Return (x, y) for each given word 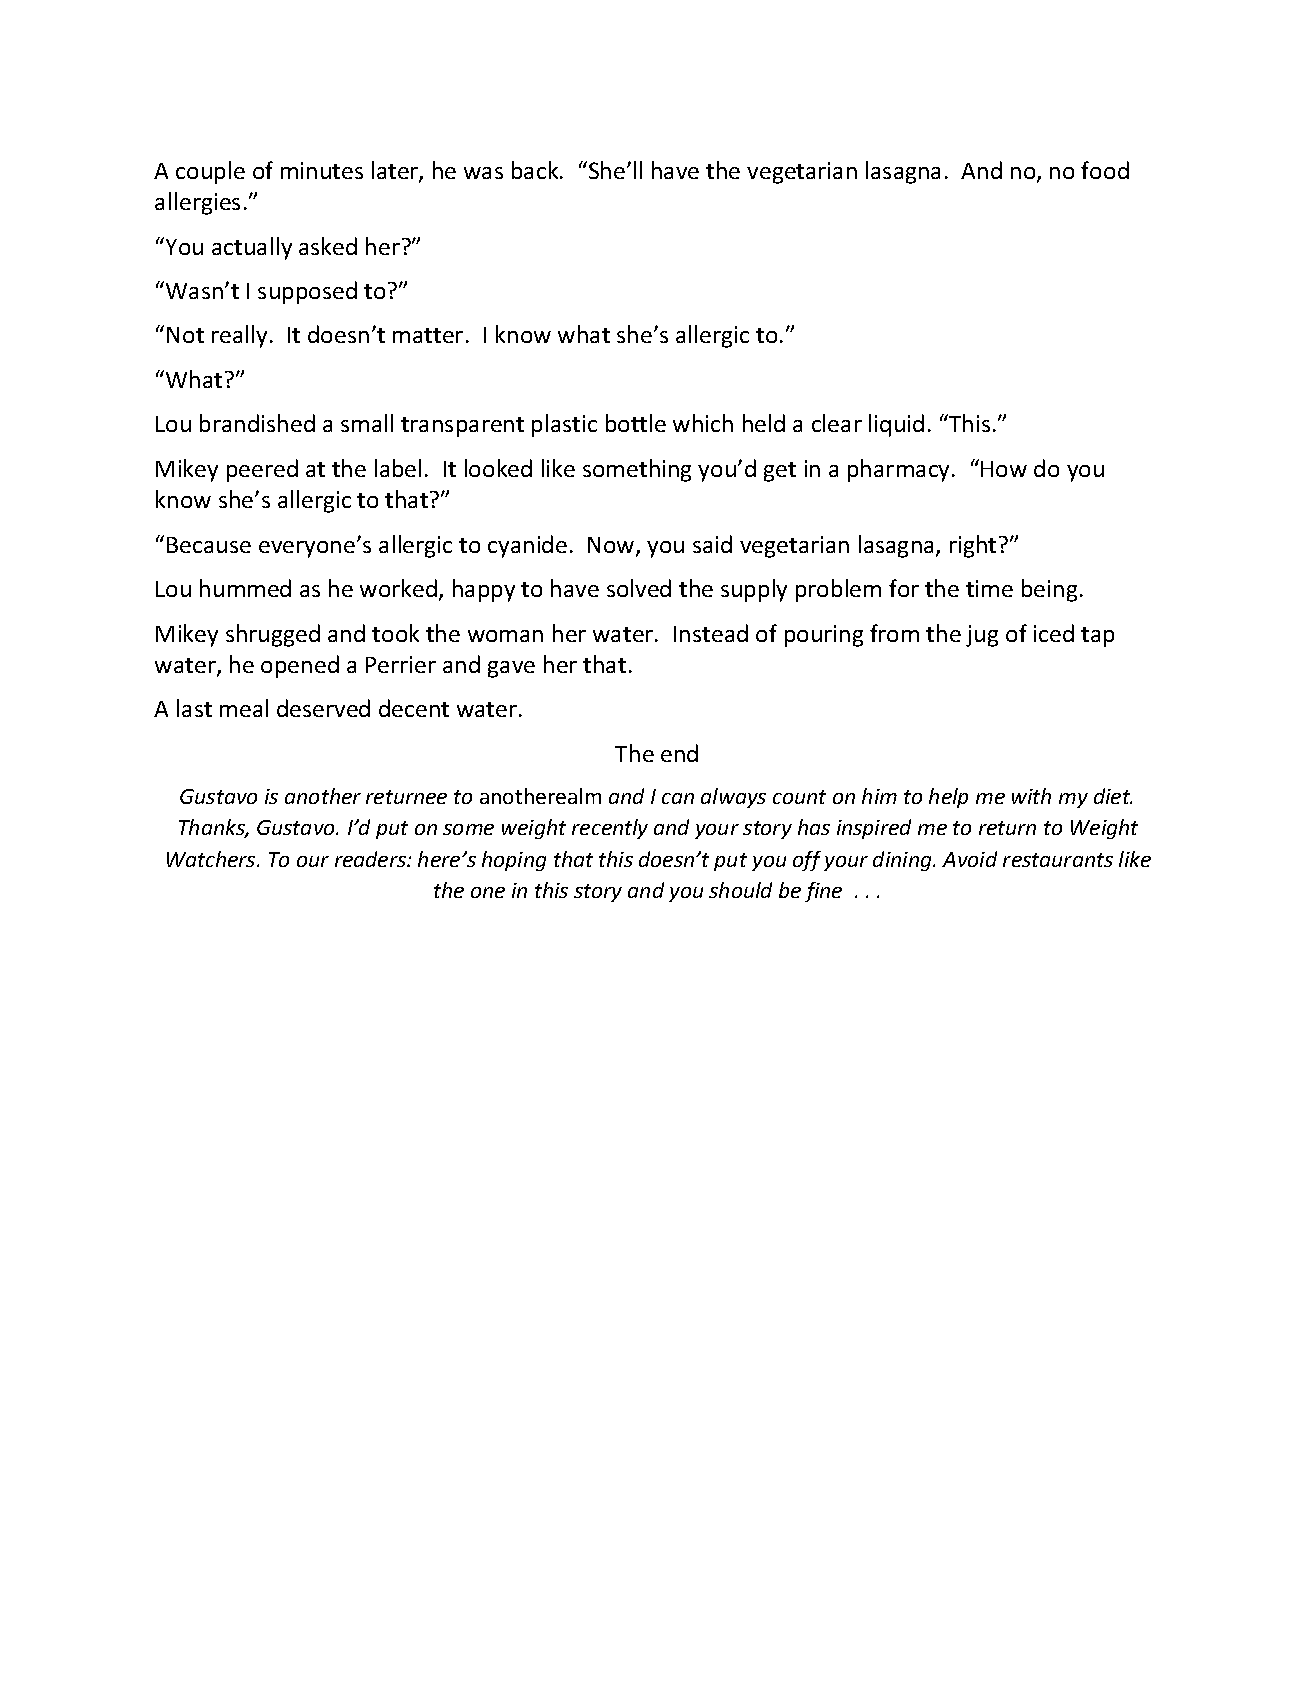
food (1105, 170)
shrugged (273, 635)
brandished (257, 423)
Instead (711, 633)
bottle (636, 423)
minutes (322, 170)
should (740, 890)
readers (372, 859)
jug (982, 636)
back (536, 170)
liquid (896, 425)
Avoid (969, 859)
